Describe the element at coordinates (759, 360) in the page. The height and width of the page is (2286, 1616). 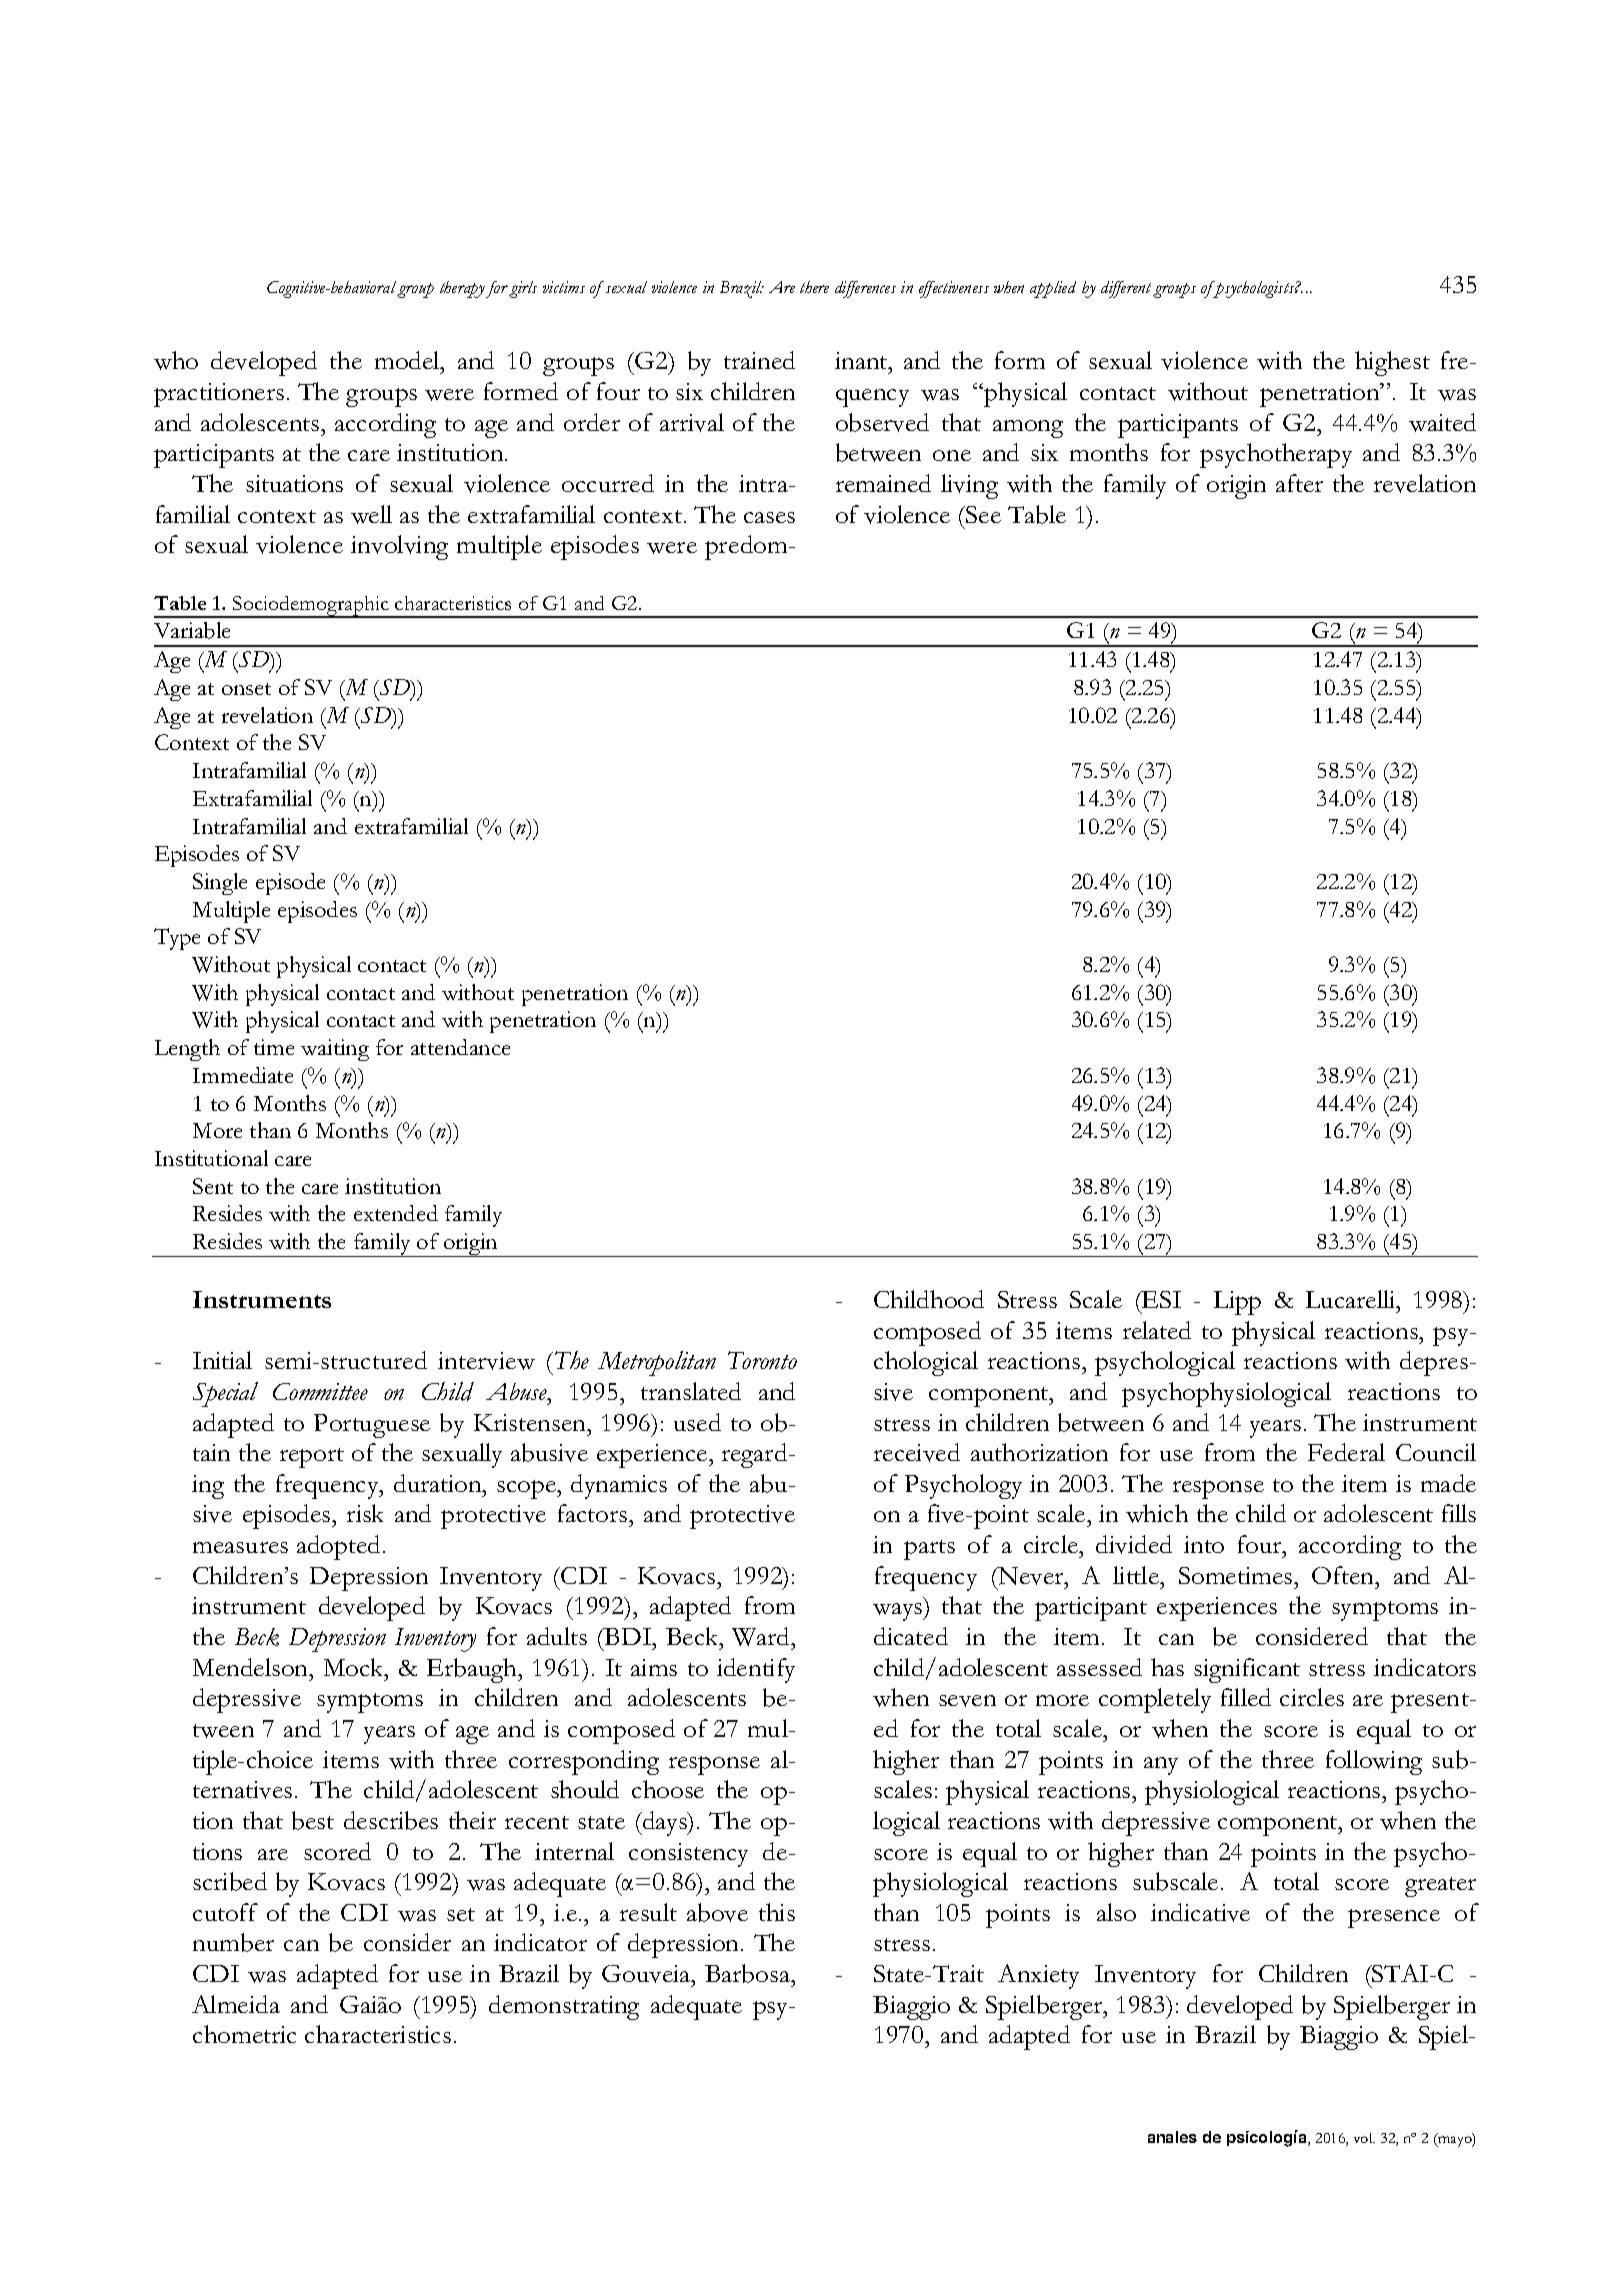
I see `trained` at that location.
